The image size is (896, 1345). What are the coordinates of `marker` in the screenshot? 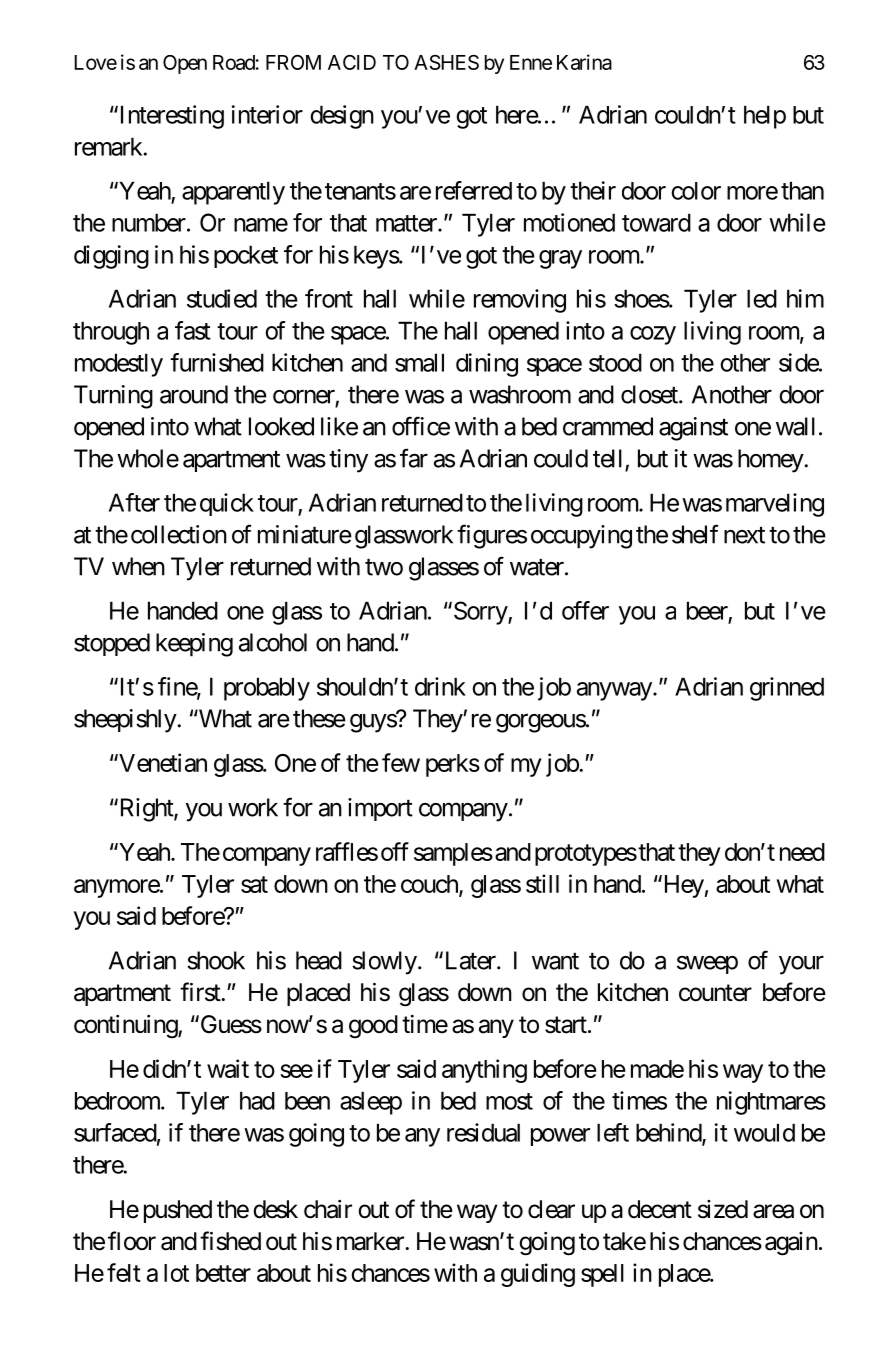 It's located at (371, 1241).
